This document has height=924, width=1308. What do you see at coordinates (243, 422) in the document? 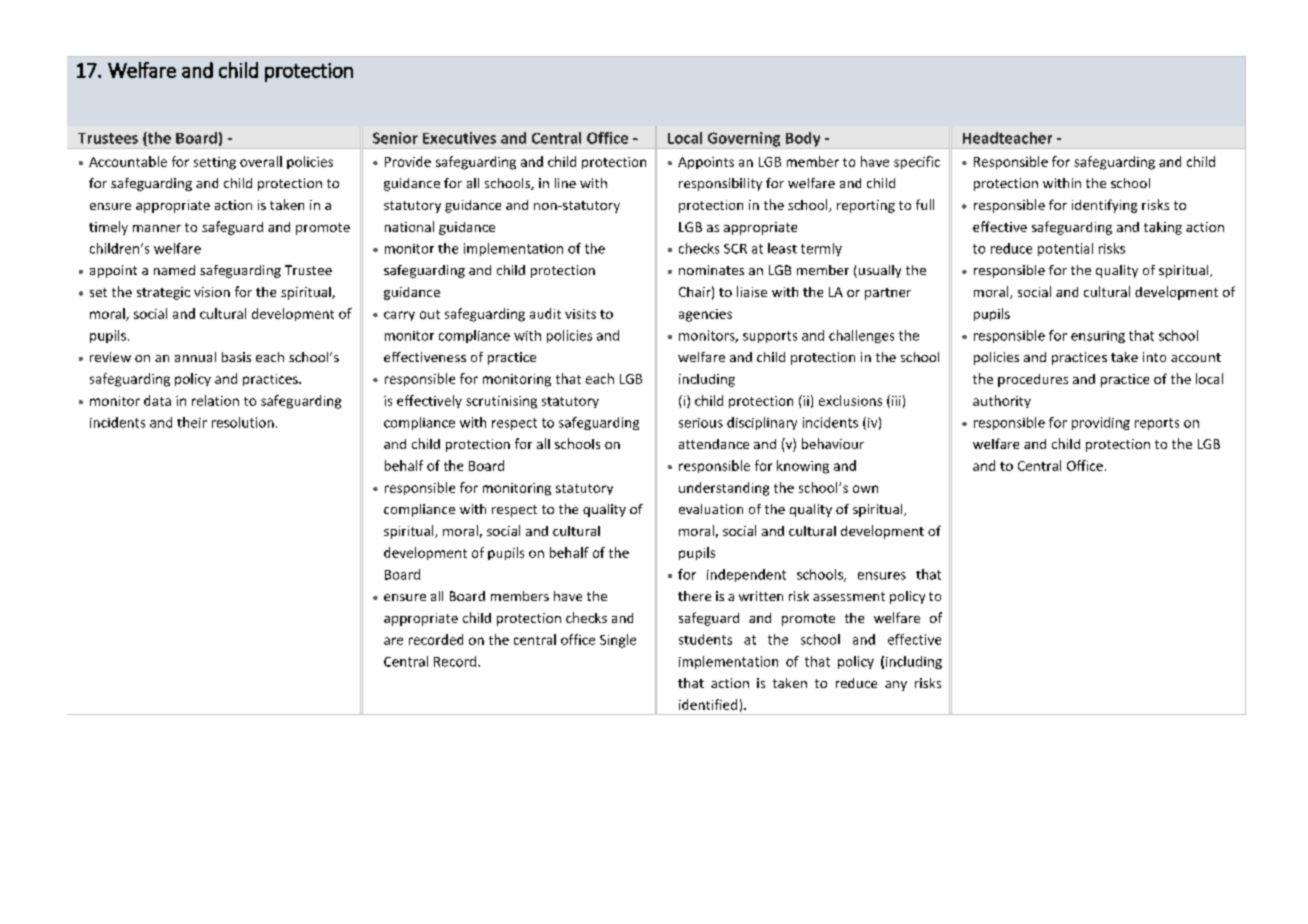
I see `resolution` at bounding box center [243, 422].
